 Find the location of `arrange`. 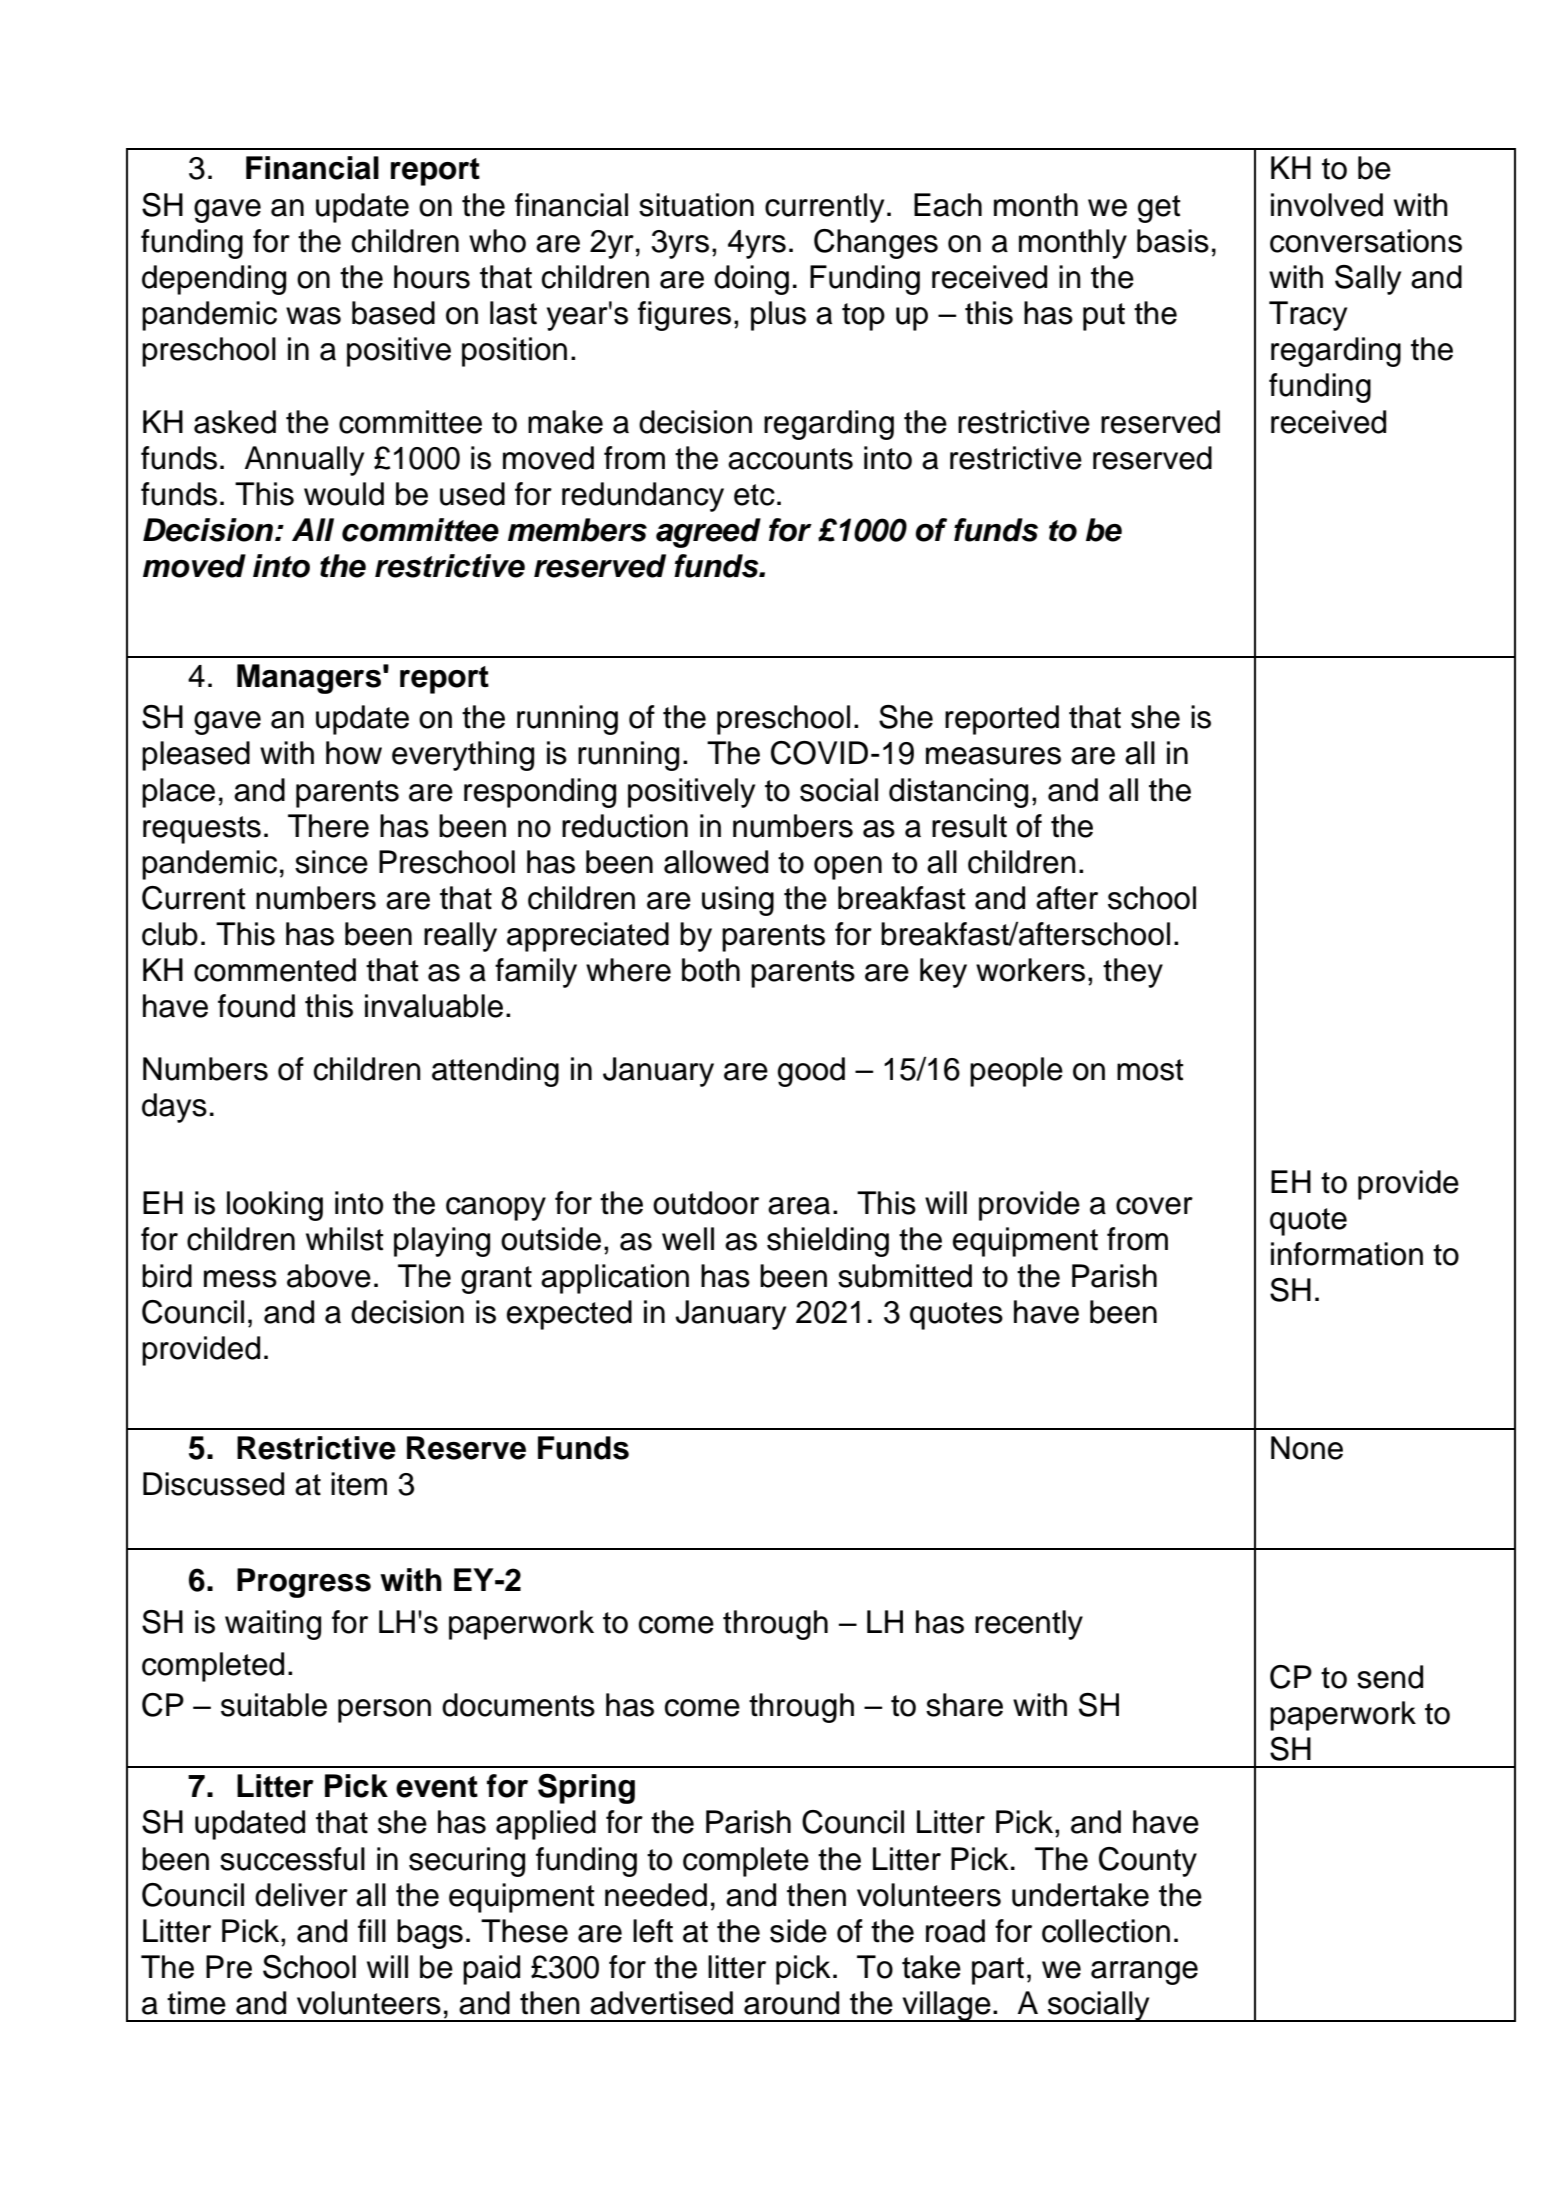

arrange is located at coordinates (1144, 1973).
